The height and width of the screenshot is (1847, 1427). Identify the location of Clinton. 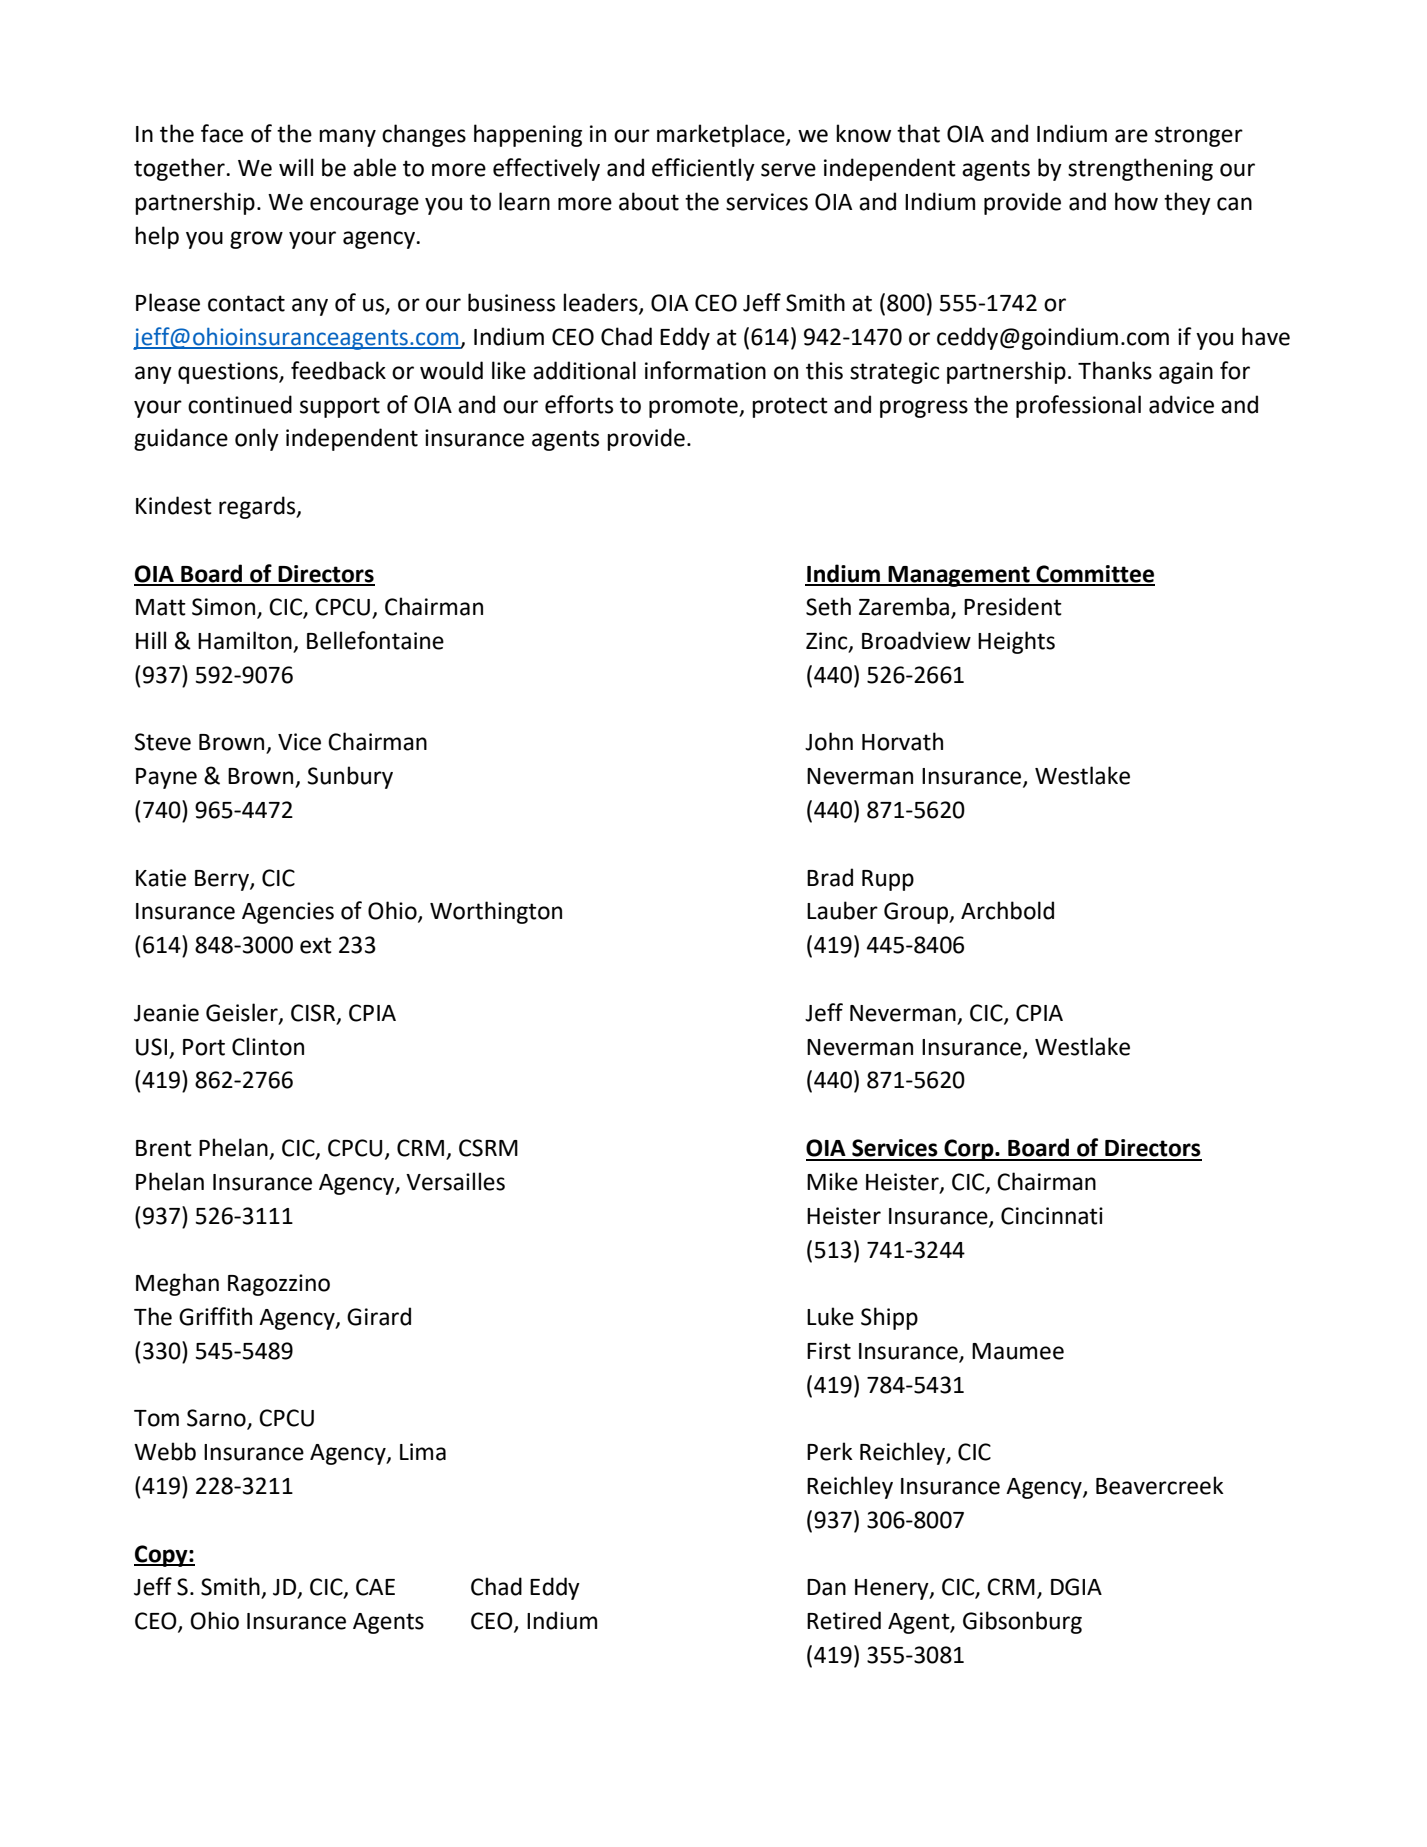
(268, 1046).
